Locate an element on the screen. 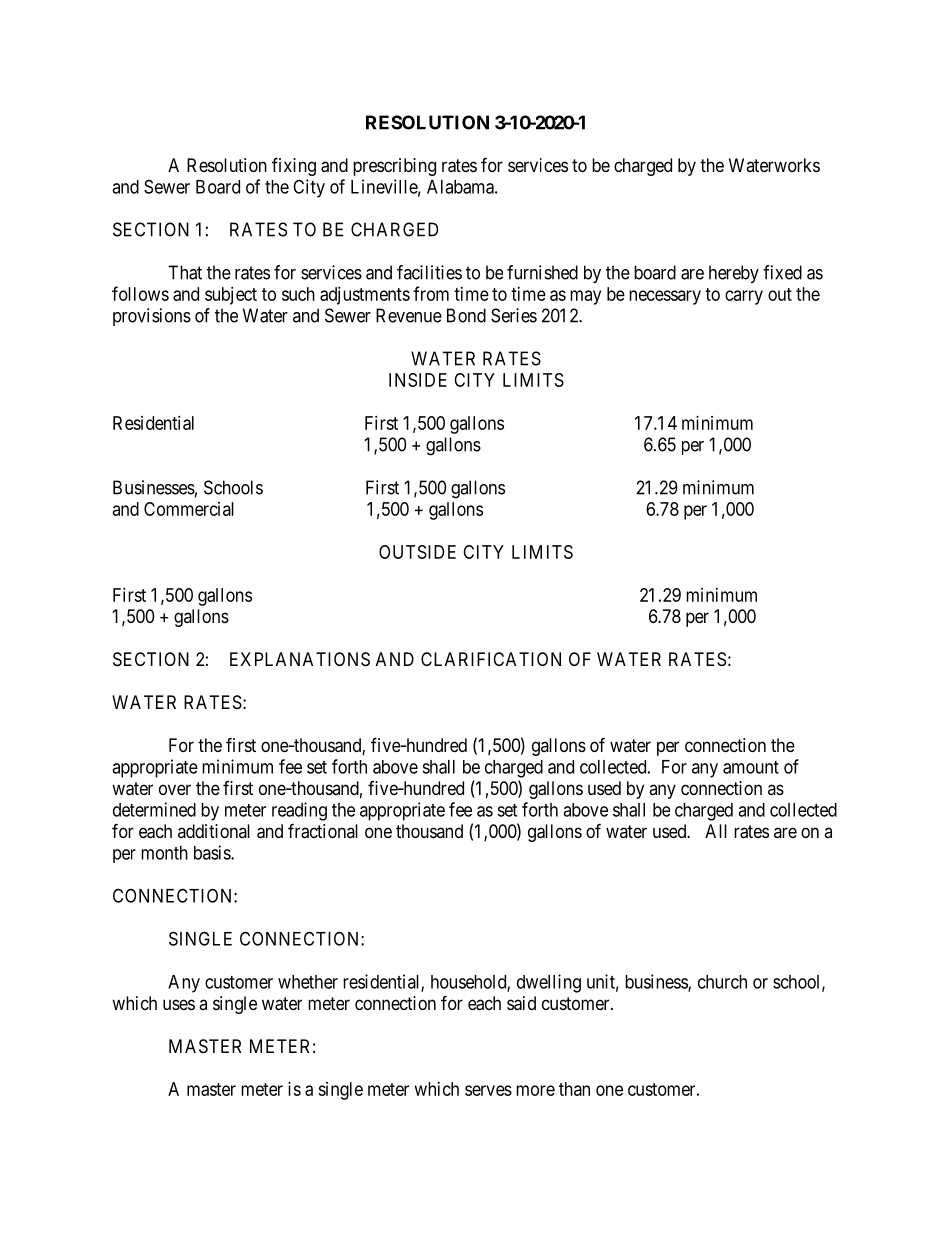  EXPLANATIONS is located at coordinates (300, 659).
